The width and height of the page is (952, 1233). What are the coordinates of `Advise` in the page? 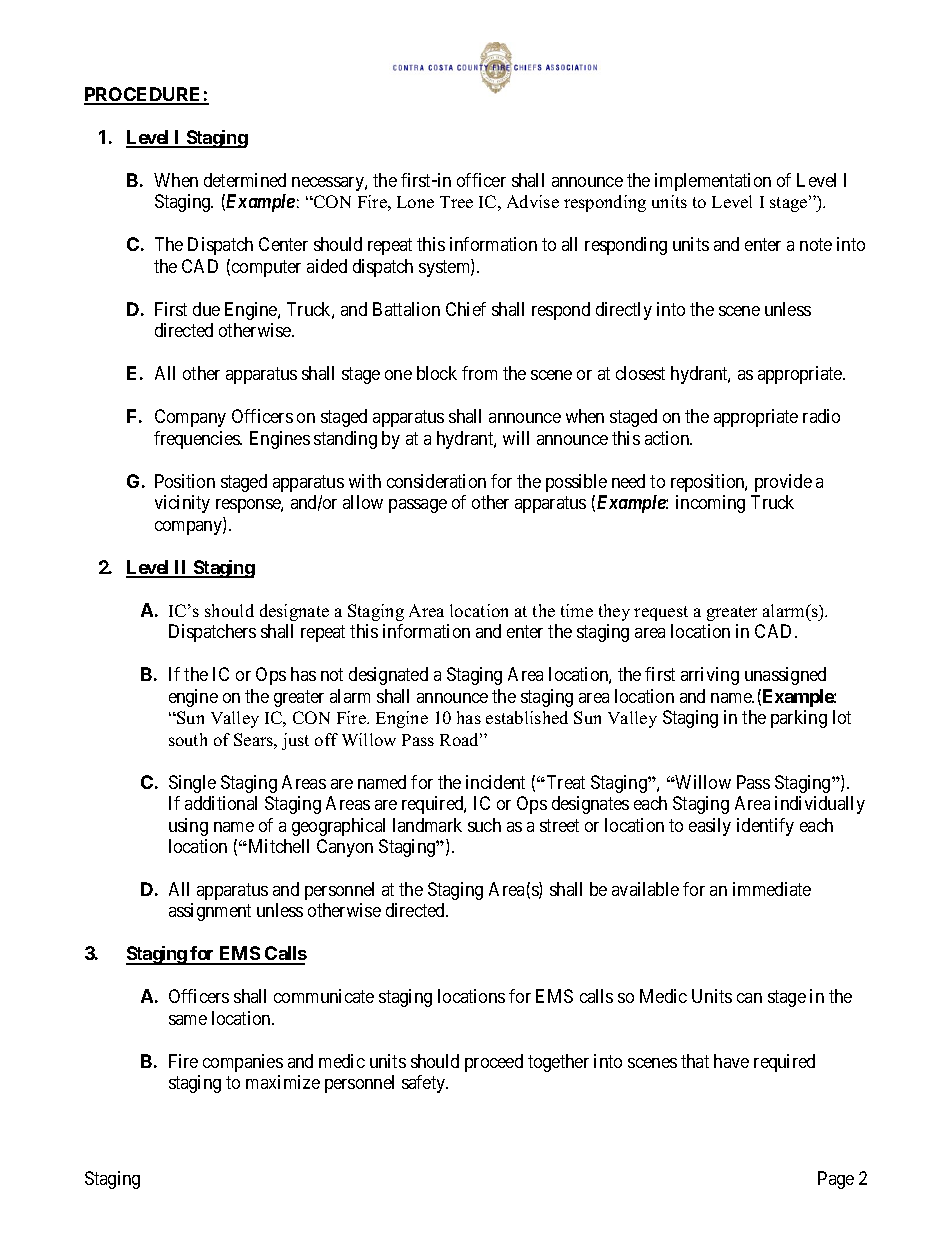 It's located at (533, 201).
